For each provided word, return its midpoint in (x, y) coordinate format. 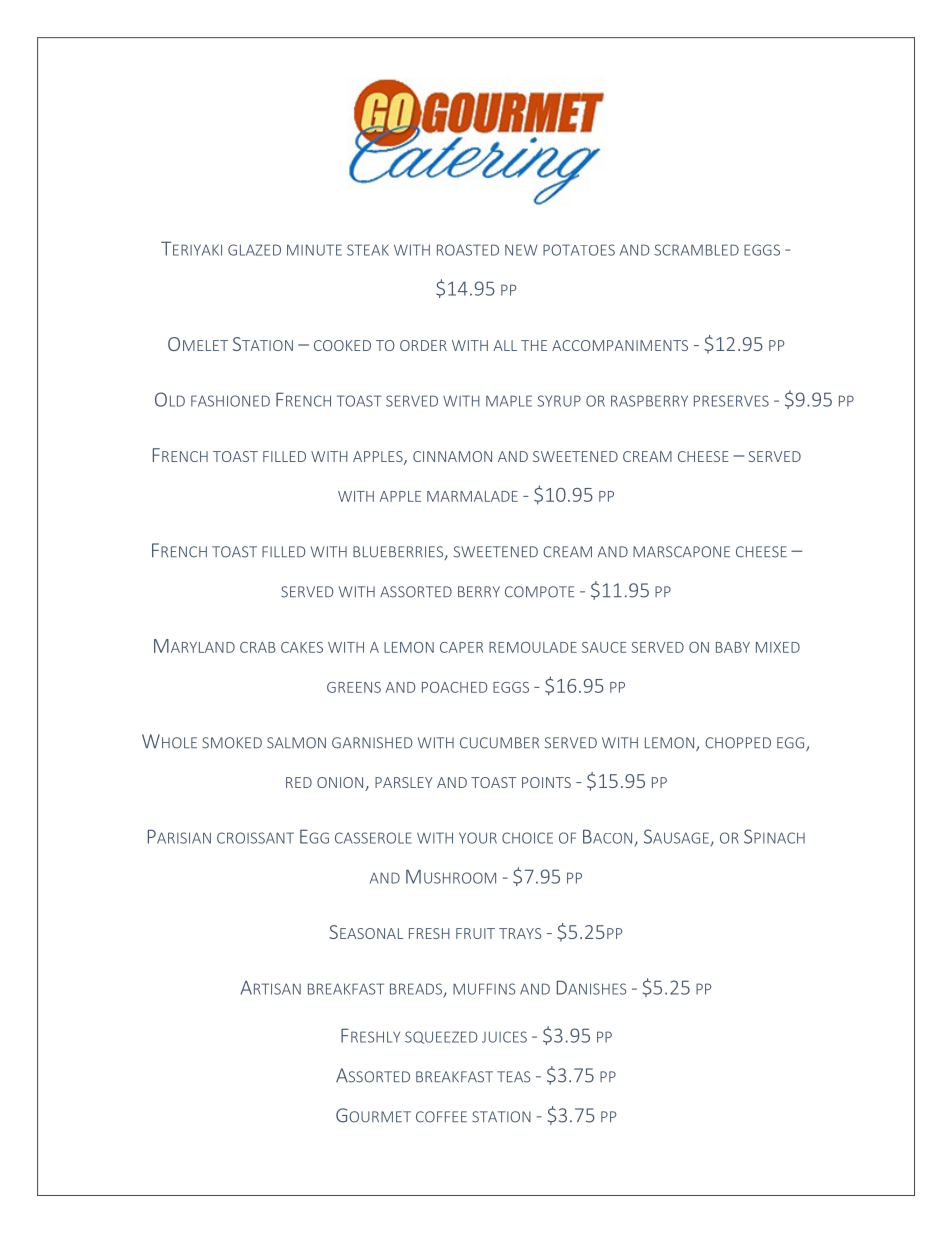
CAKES (302, 647)
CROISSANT (255, 838)
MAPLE (509, 401)
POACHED (455, 687)
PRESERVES (731, 401)
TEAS (514, 1077)
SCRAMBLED (697, 250)
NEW (521, 250)
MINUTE (314, 250)
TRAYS (520, 933)
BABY (733, 647)
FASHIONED (230, 401)
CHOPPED (738, 743)
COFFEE (441, 1117)
